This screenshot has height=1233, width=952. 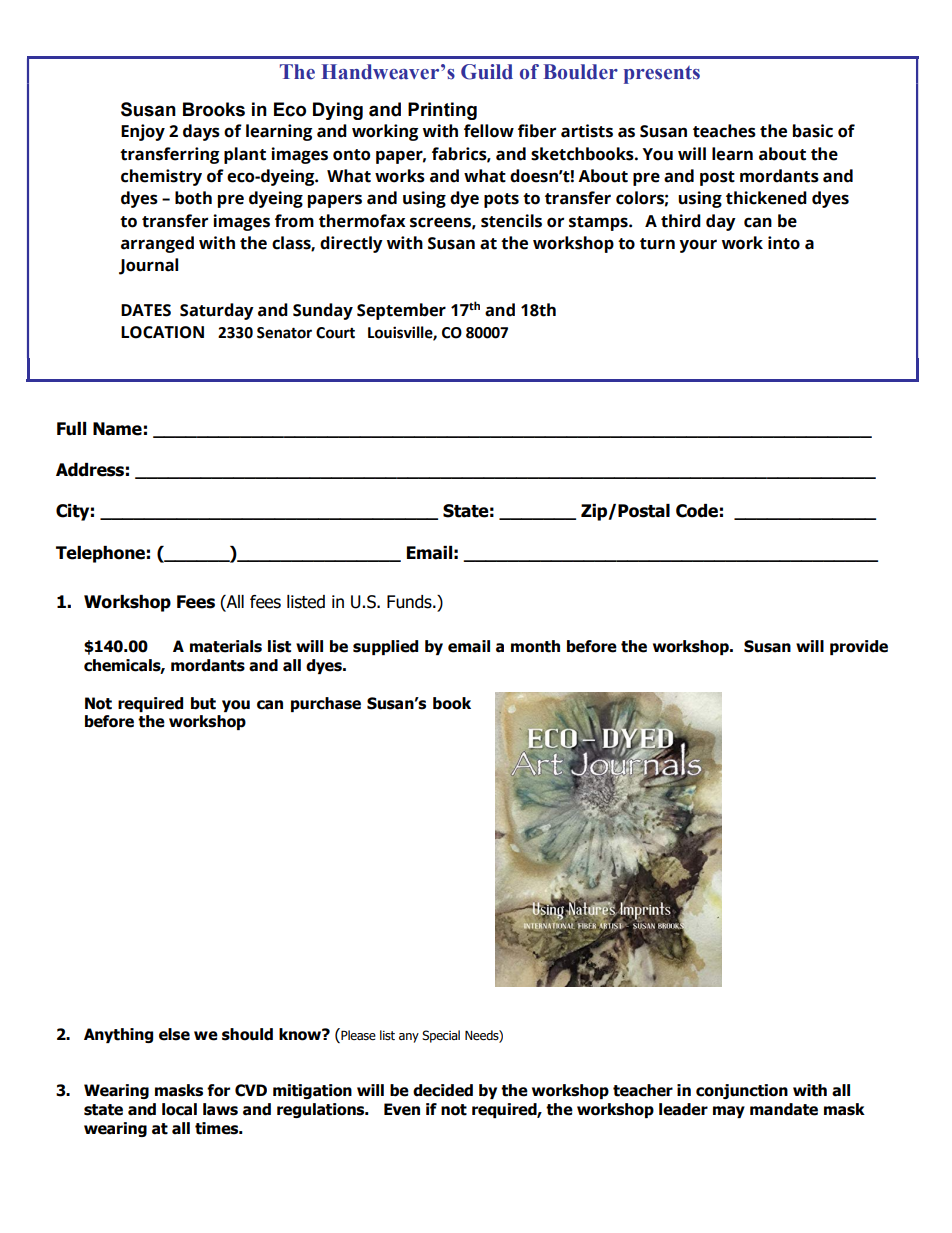 What do you see at coordinates (859, 647) in the screenshot?
I see `provide` at bounding box center [859, 647].
